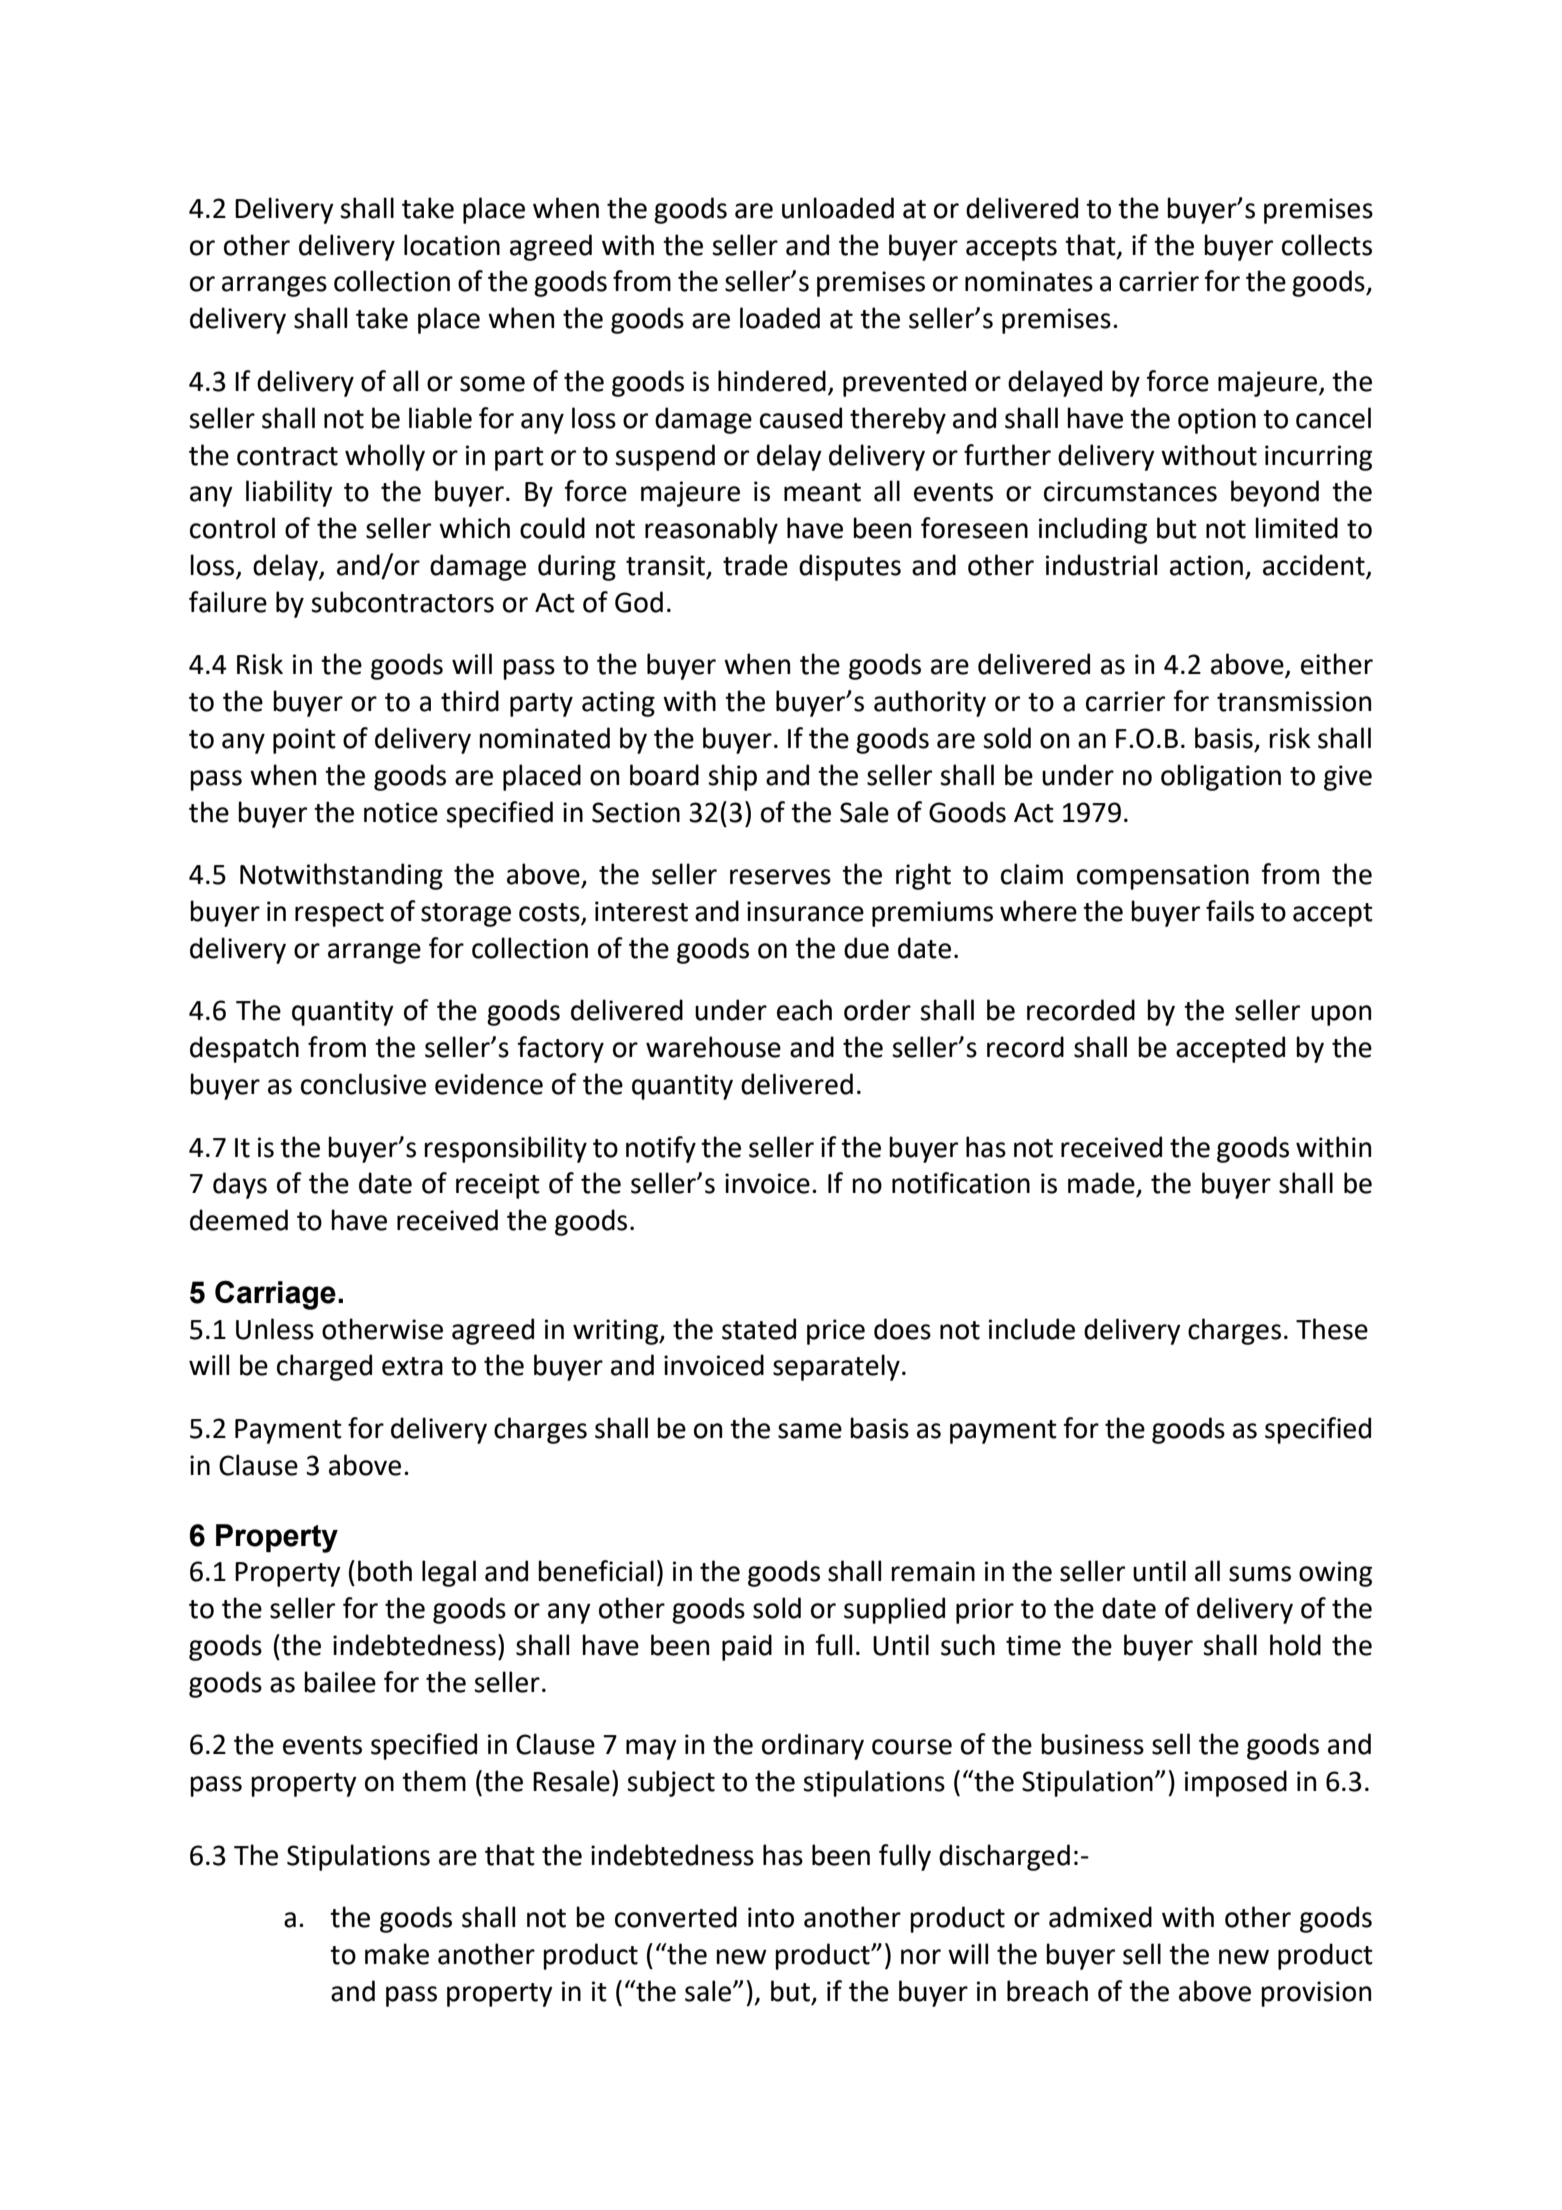 The image size is (1562, 2210). What do you see at coordinates (747, 1647) in the screenshot?
I see `paid` at bounding box center [747, 1647].
